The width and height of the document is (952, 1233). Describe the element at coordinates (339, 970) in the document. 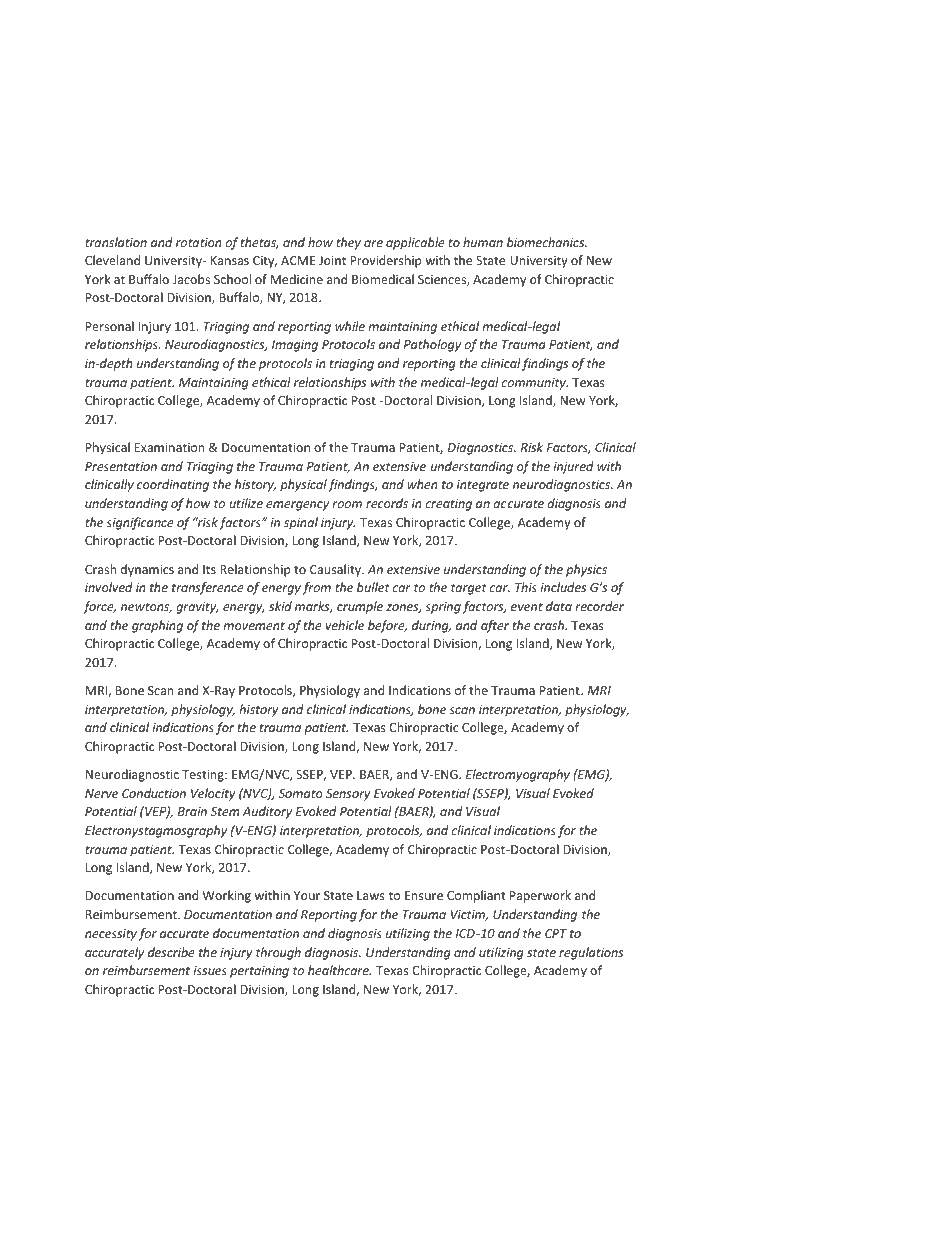

I see `healthcare` at that location.
